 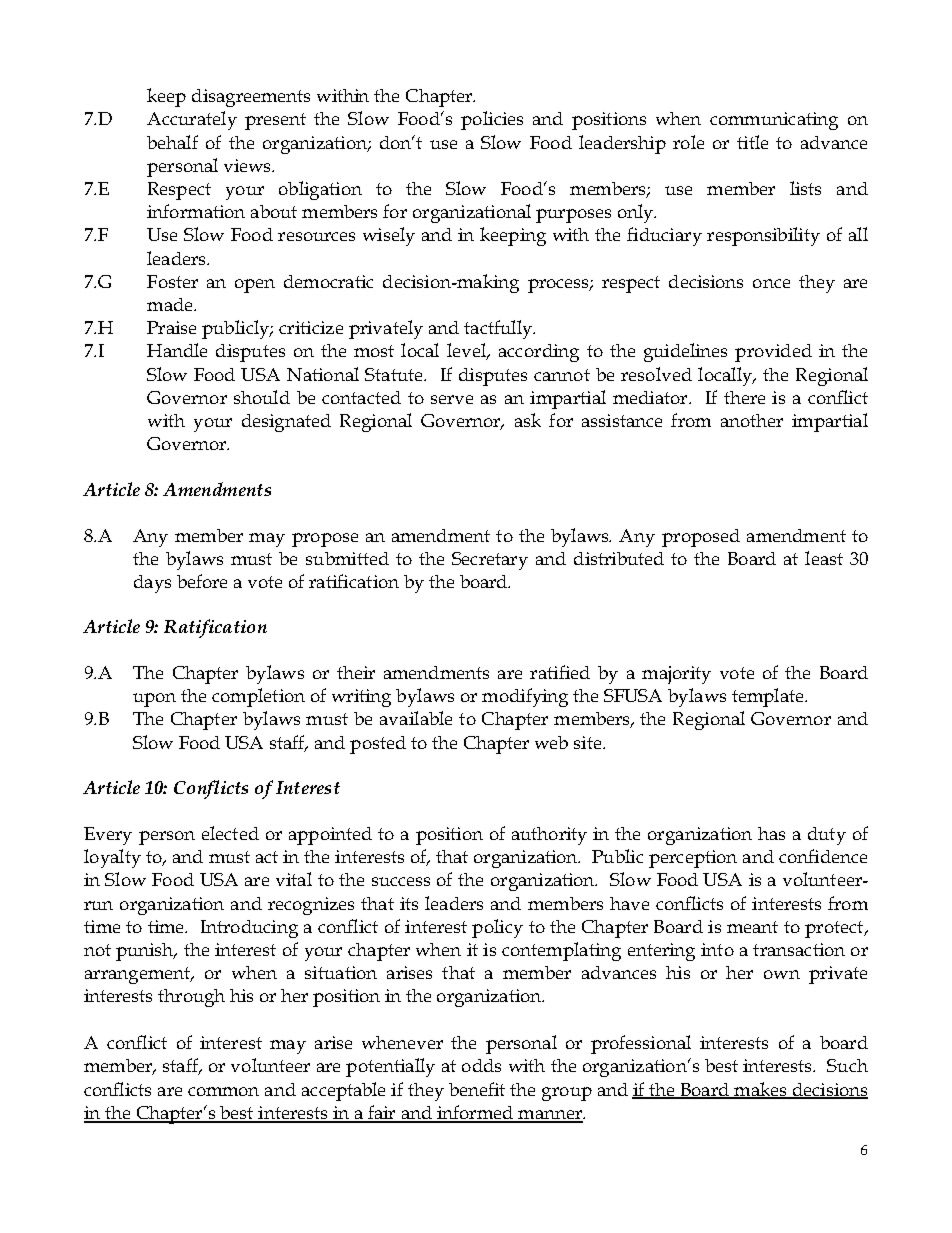 I want to click on odds, so click(x=481, y=1065).
